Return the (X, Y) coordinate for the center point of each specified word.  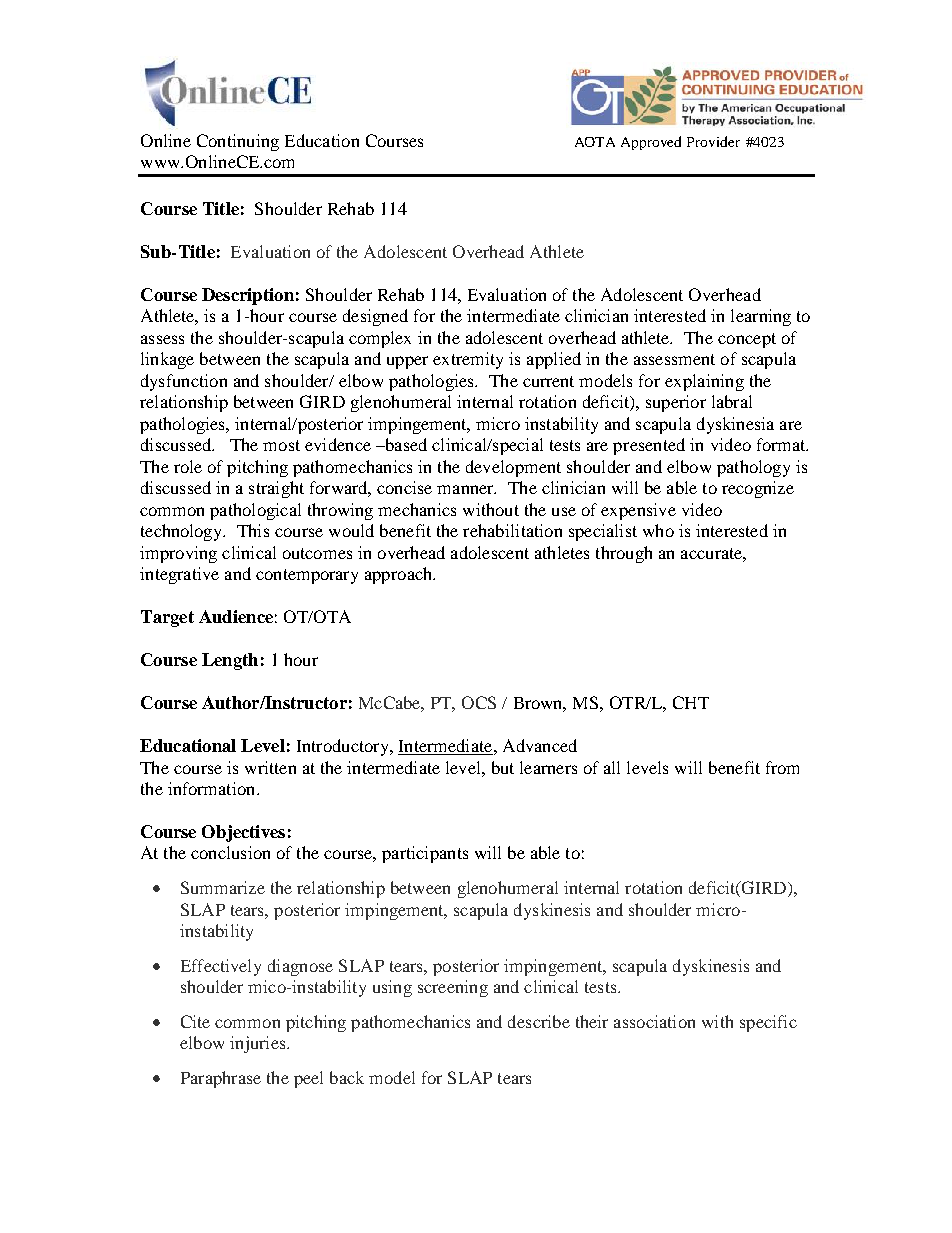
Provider (713, 141)
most (281, 445)
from (782, 767)
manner (466, 489)
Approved (651, 143)
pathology (753, 468)
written (270, 767)
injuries (259, 1044)
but (503, 767)
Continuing (238, 142)
